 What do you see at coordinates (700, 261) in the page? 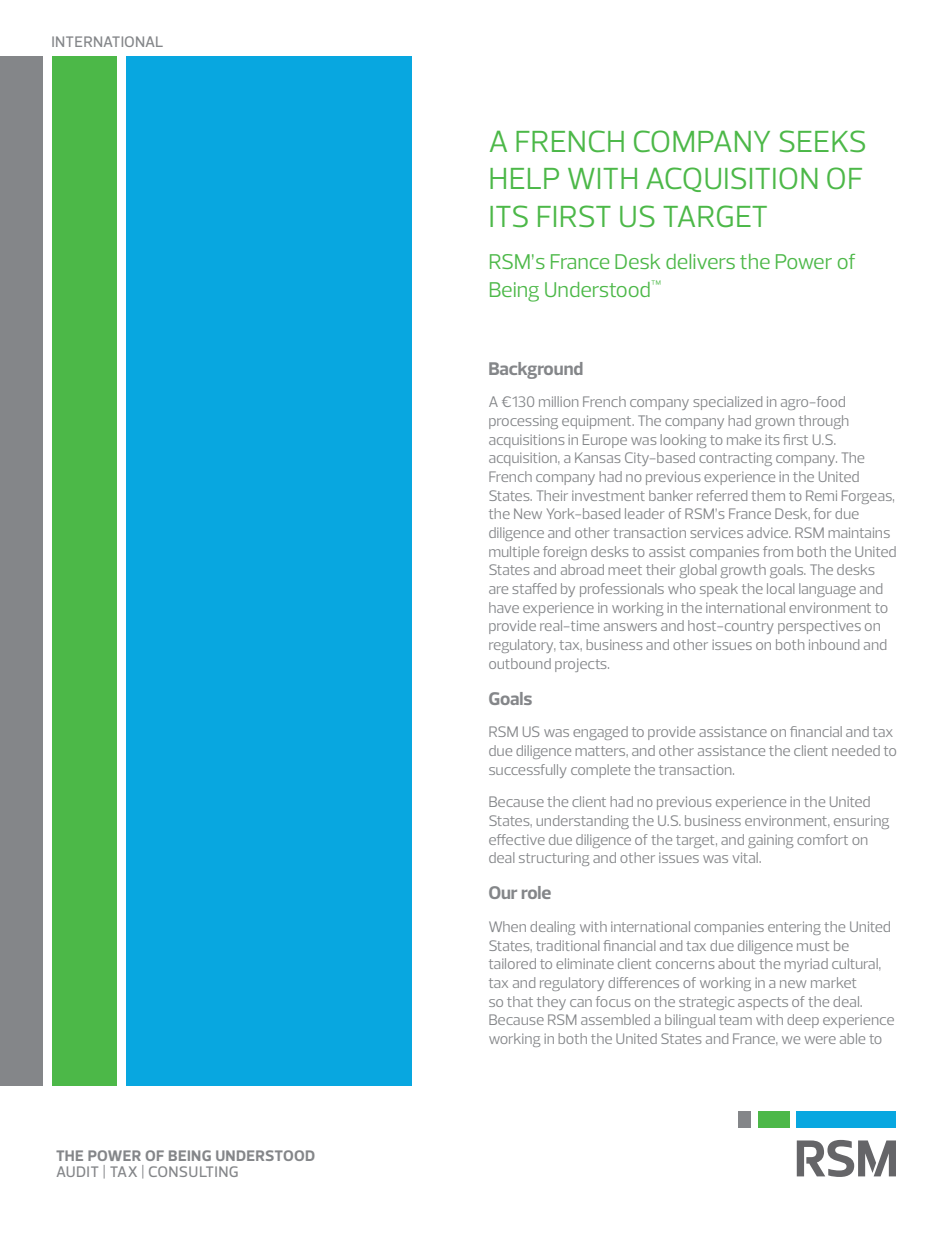
I see `delivers` at bounding box center [700, 261].
